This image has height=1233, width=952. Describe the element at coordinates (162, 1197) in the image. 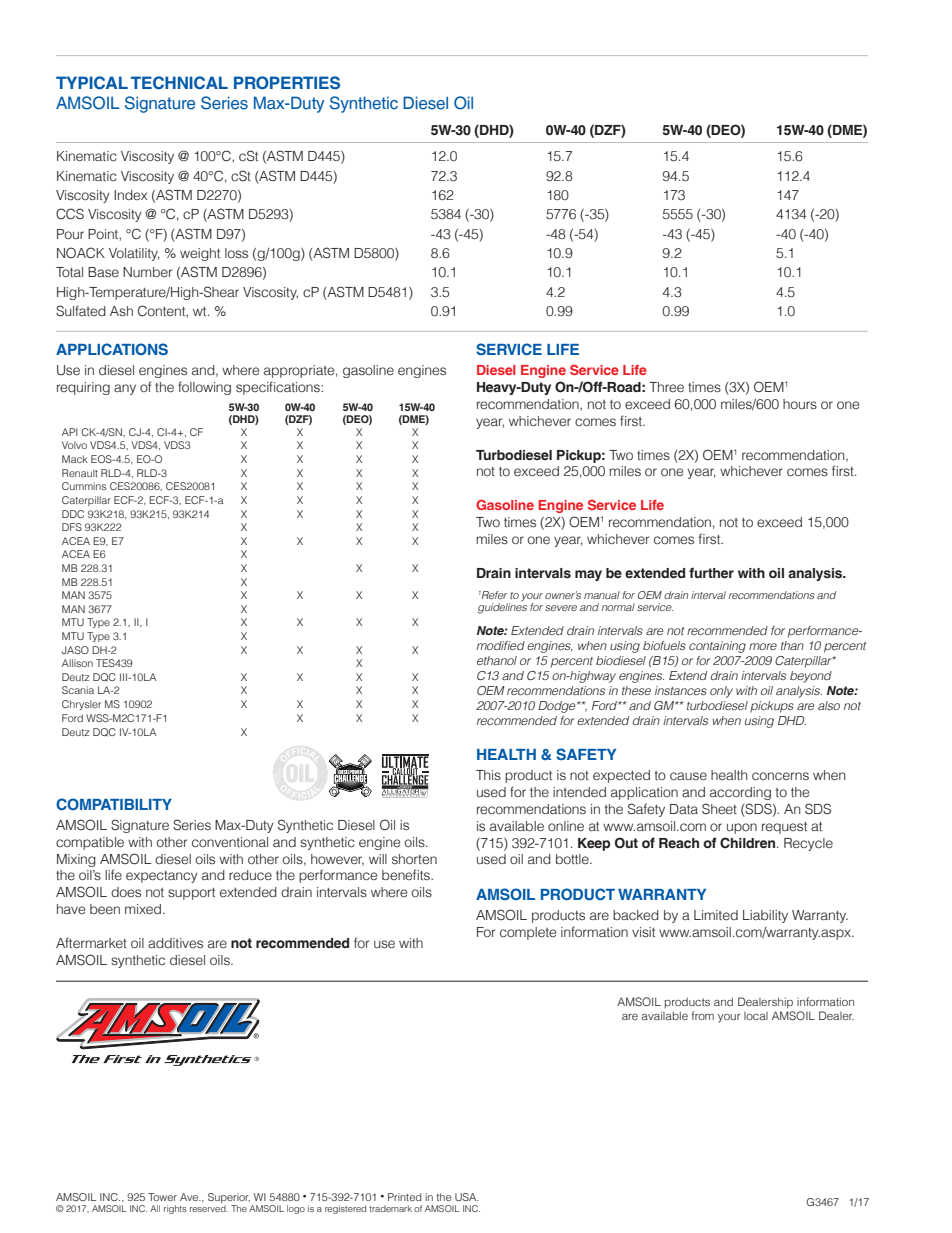

I see `Tower` at that location.
